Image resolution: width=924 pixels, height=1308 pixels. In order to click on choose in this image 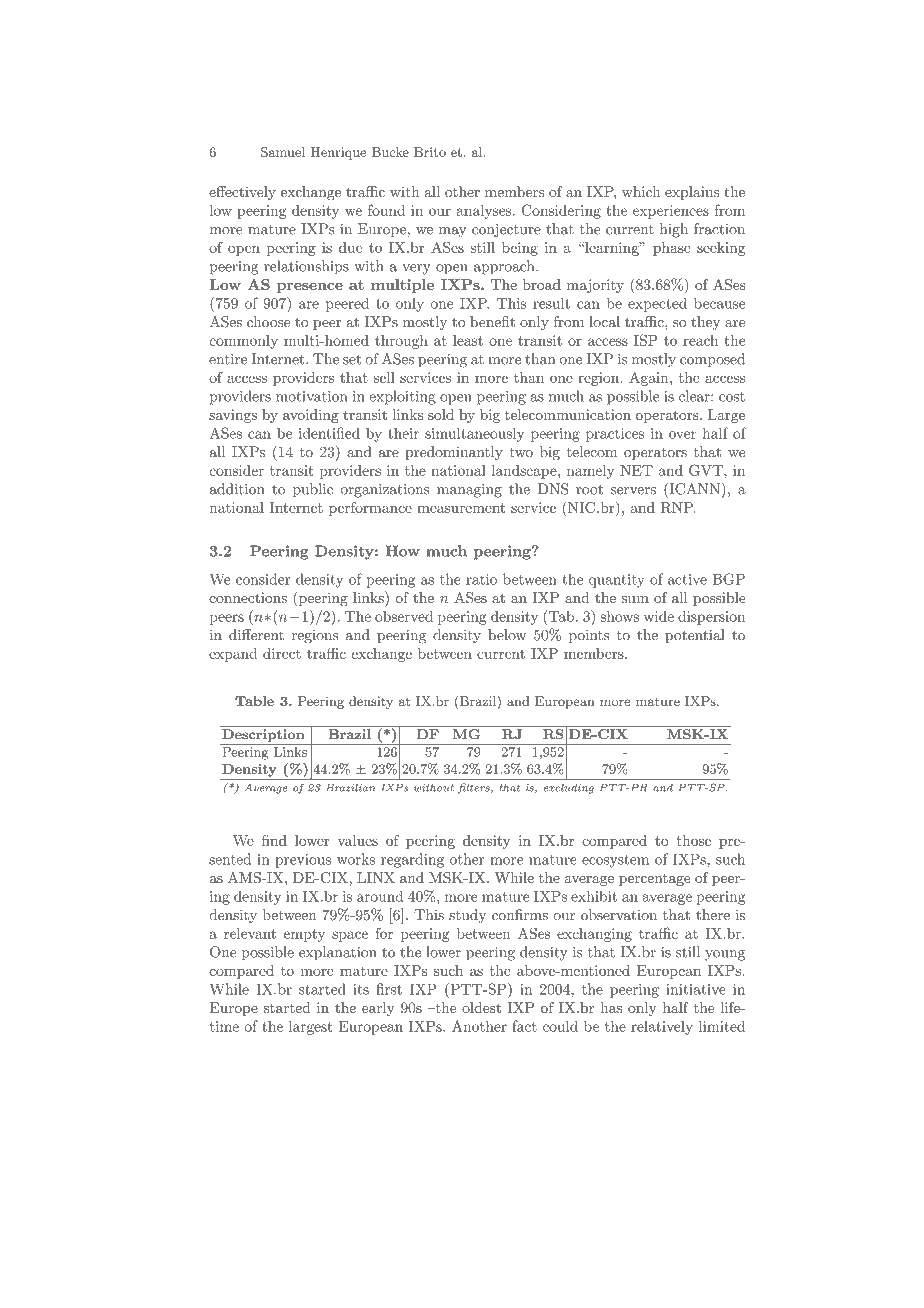, I will do `click(268, 321)`.
